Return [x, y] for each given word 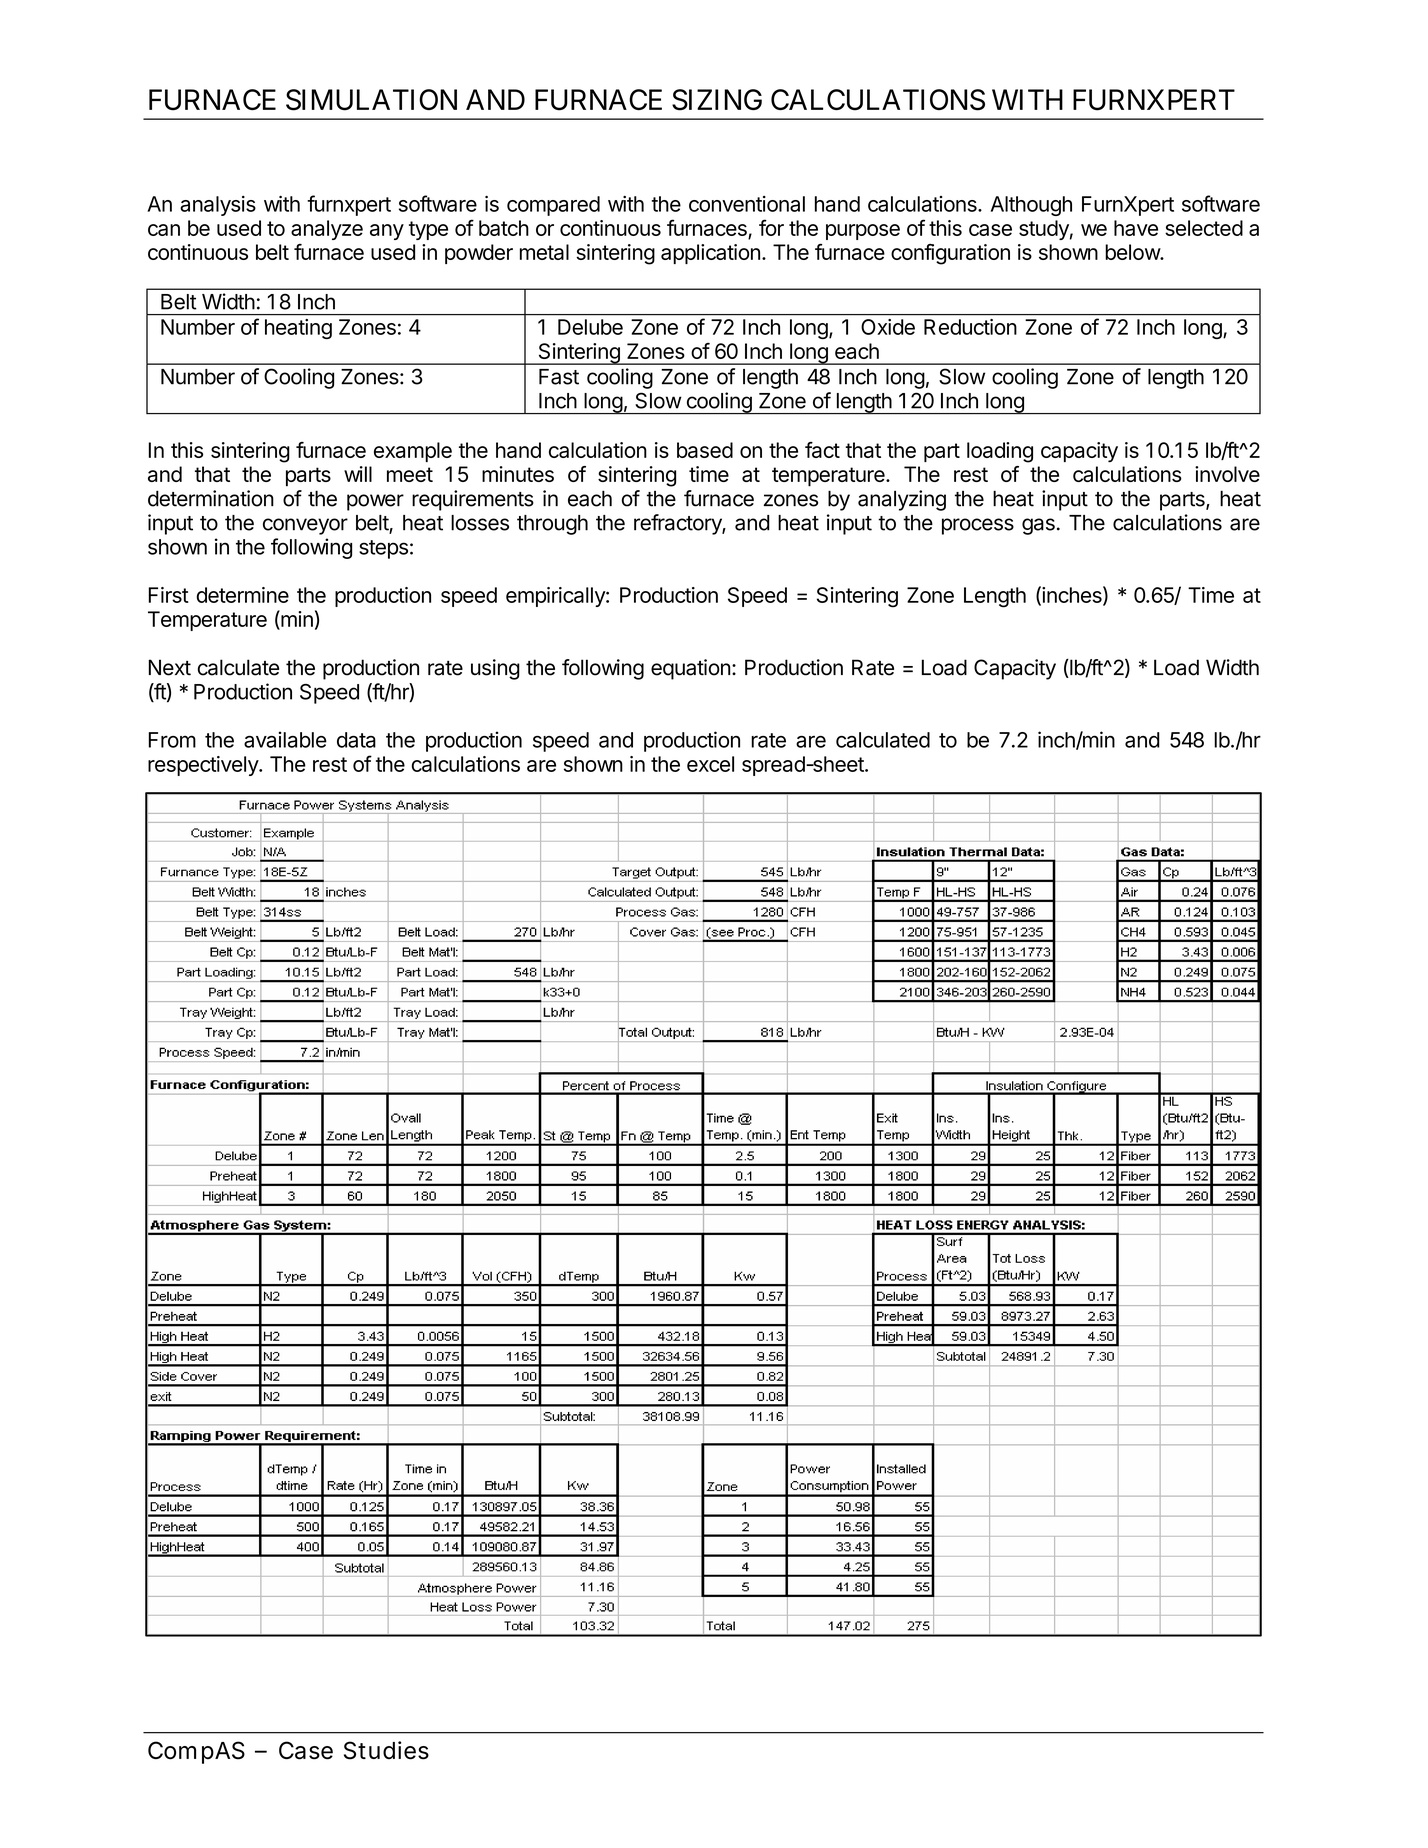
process [978, 526]
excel [710, 764]
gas [1038, 526]
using [495, 669]
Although [1031, 206]
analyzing [902, 500]
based [705, 450]
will [358, 474]
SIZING [717, 100]
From [172, 740]
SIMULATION [371, 100]
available [285, 739]
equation [691, 669]
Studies [386, 1750]
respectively [204, 766]
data [356, 740]
